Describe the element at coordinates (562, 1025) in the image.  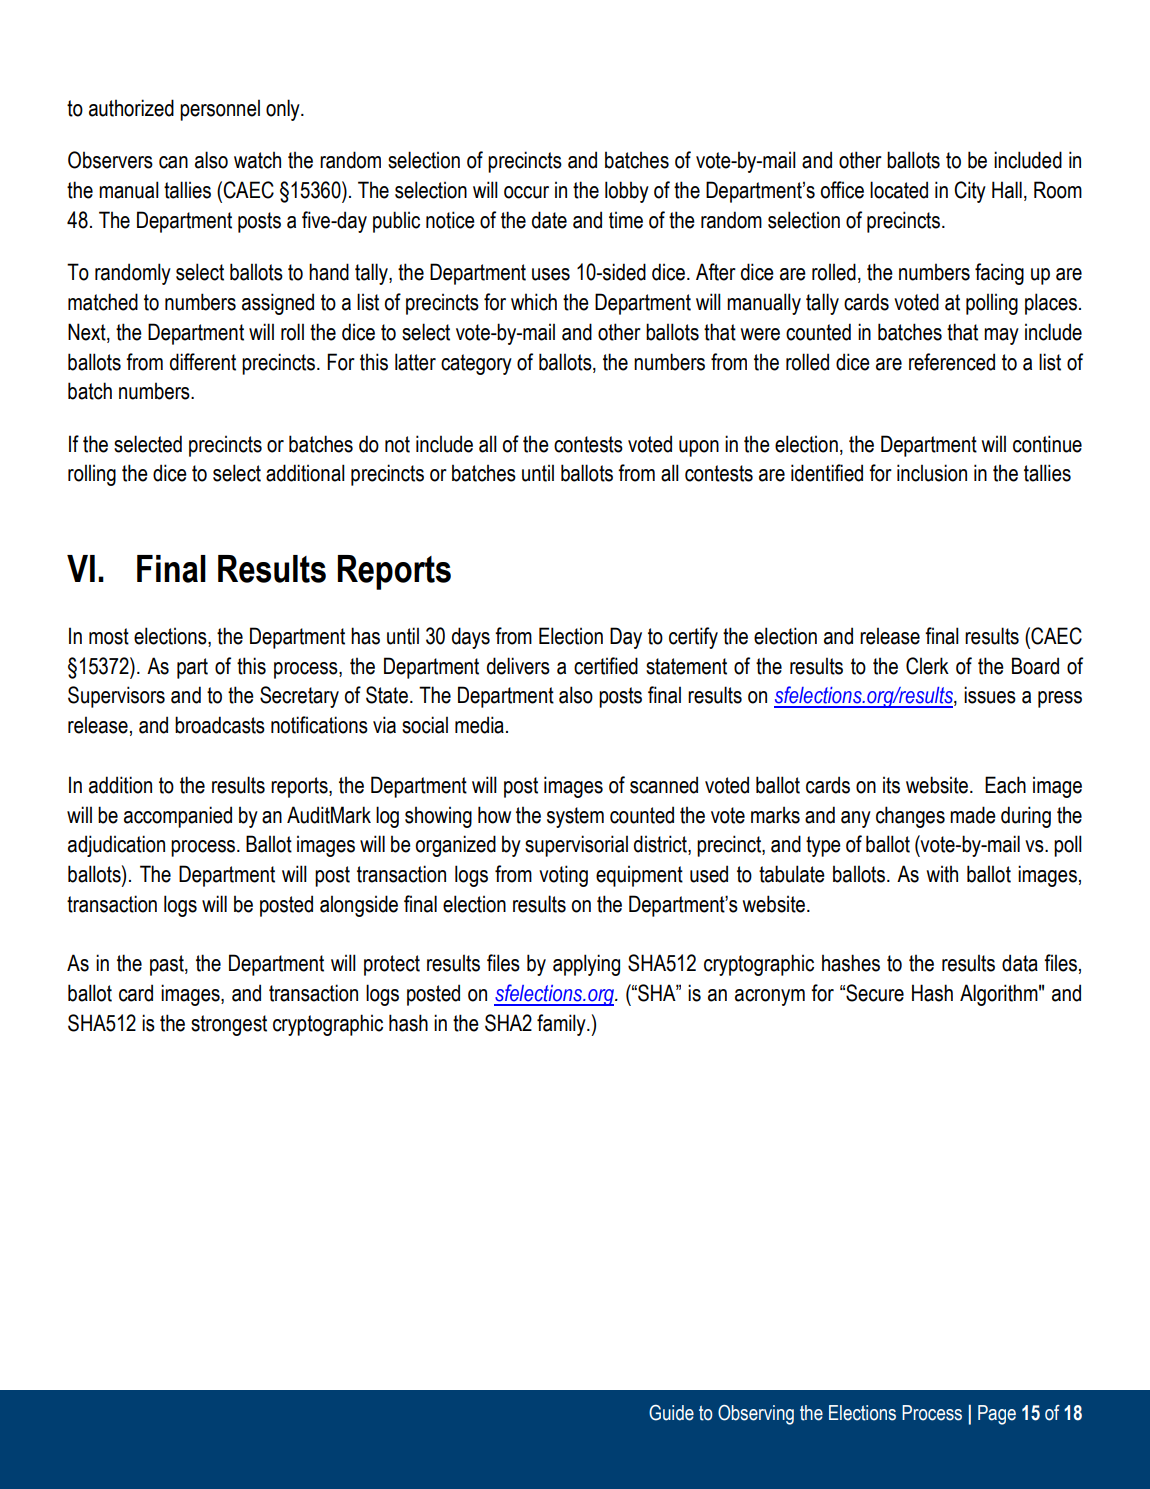
I see `family` at that location.
